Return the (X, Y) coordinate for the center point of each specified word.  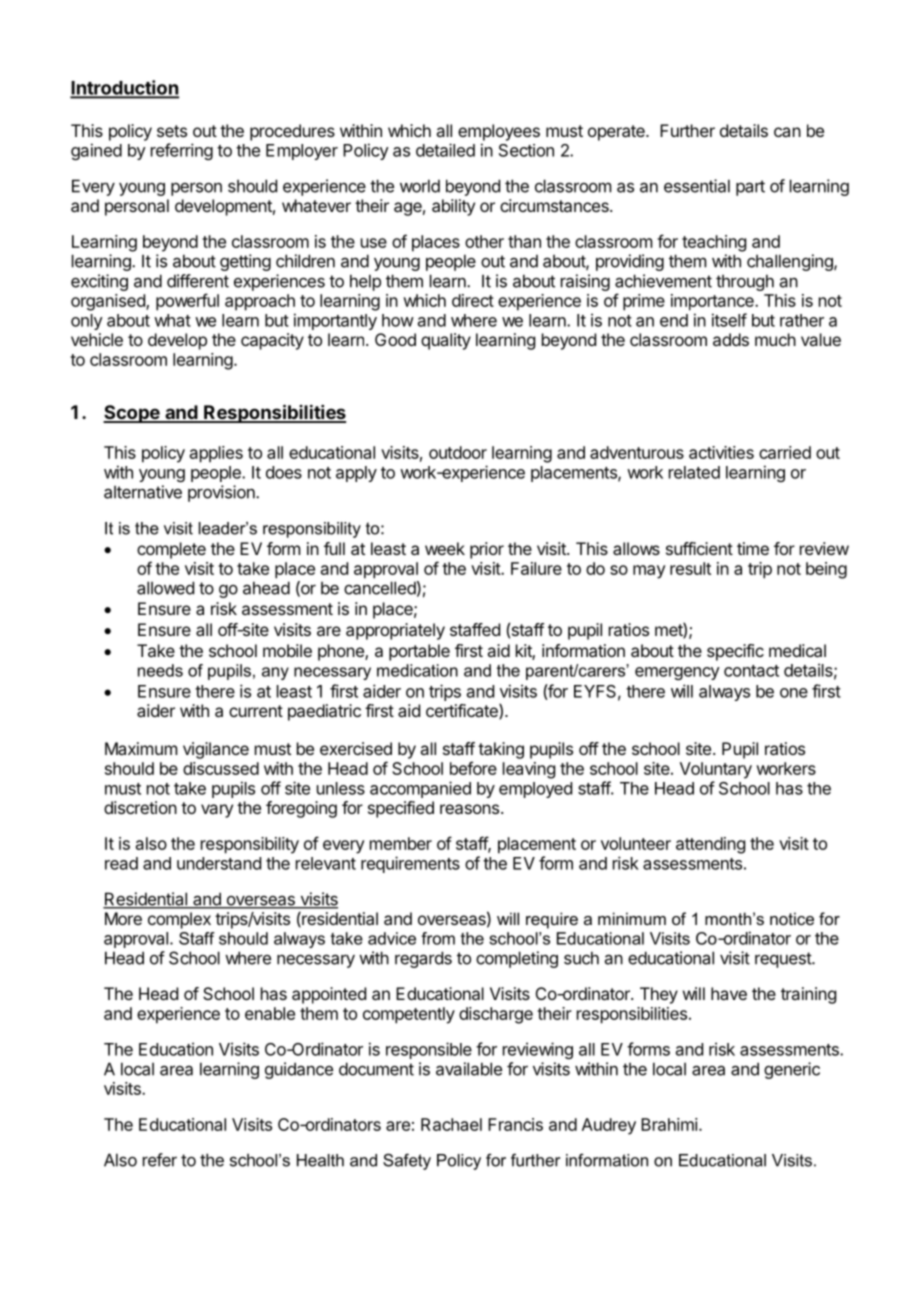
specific (735, 652)
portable (419, 652)
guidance (299, 1070)
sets (172, 131)
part (750, 188)
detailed (445, 150)
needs (160, 670)
